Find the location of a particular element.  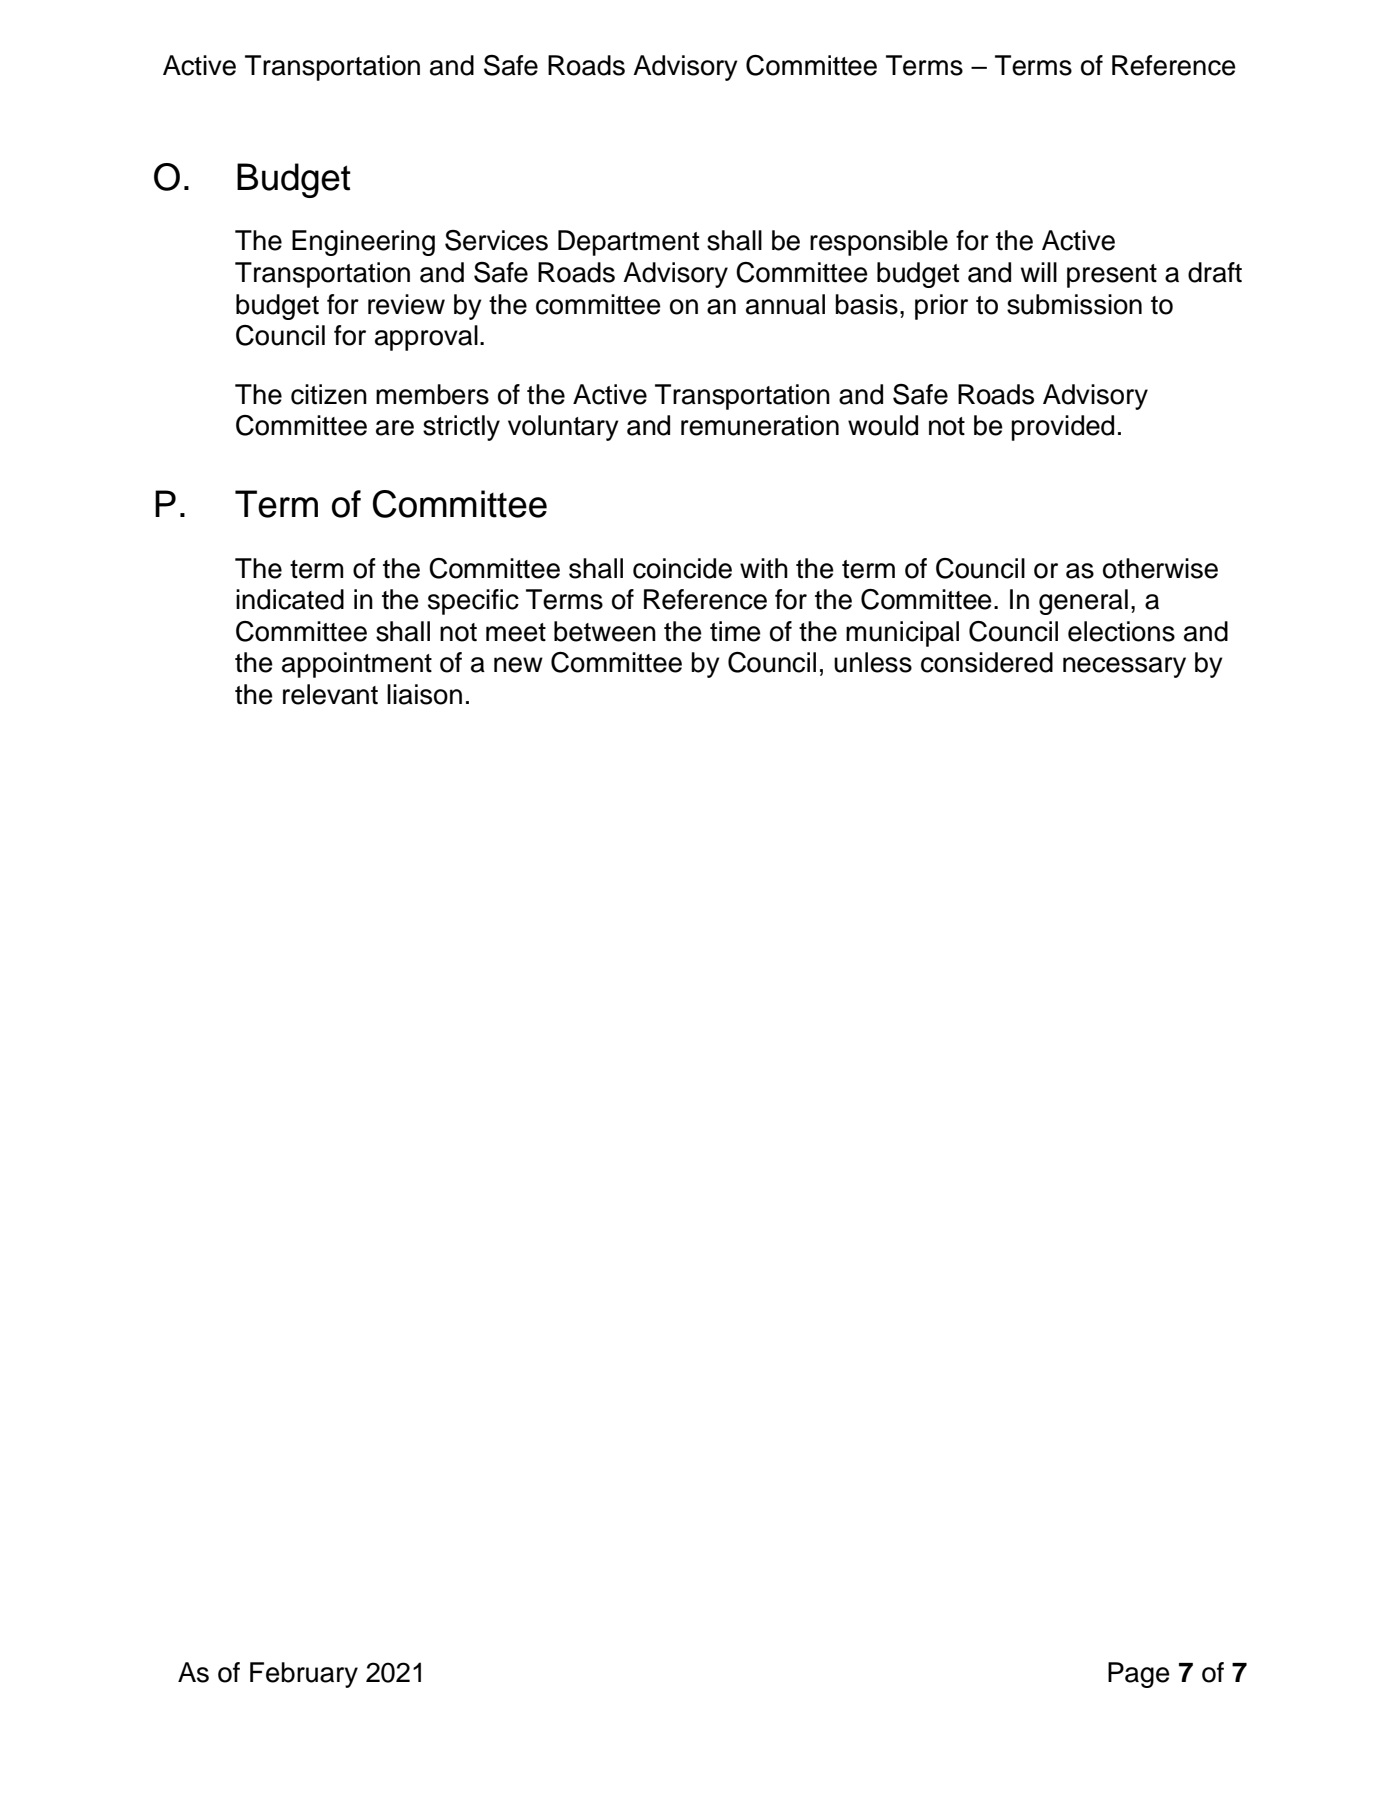

necessary is located at coordinates (1124, 667).
